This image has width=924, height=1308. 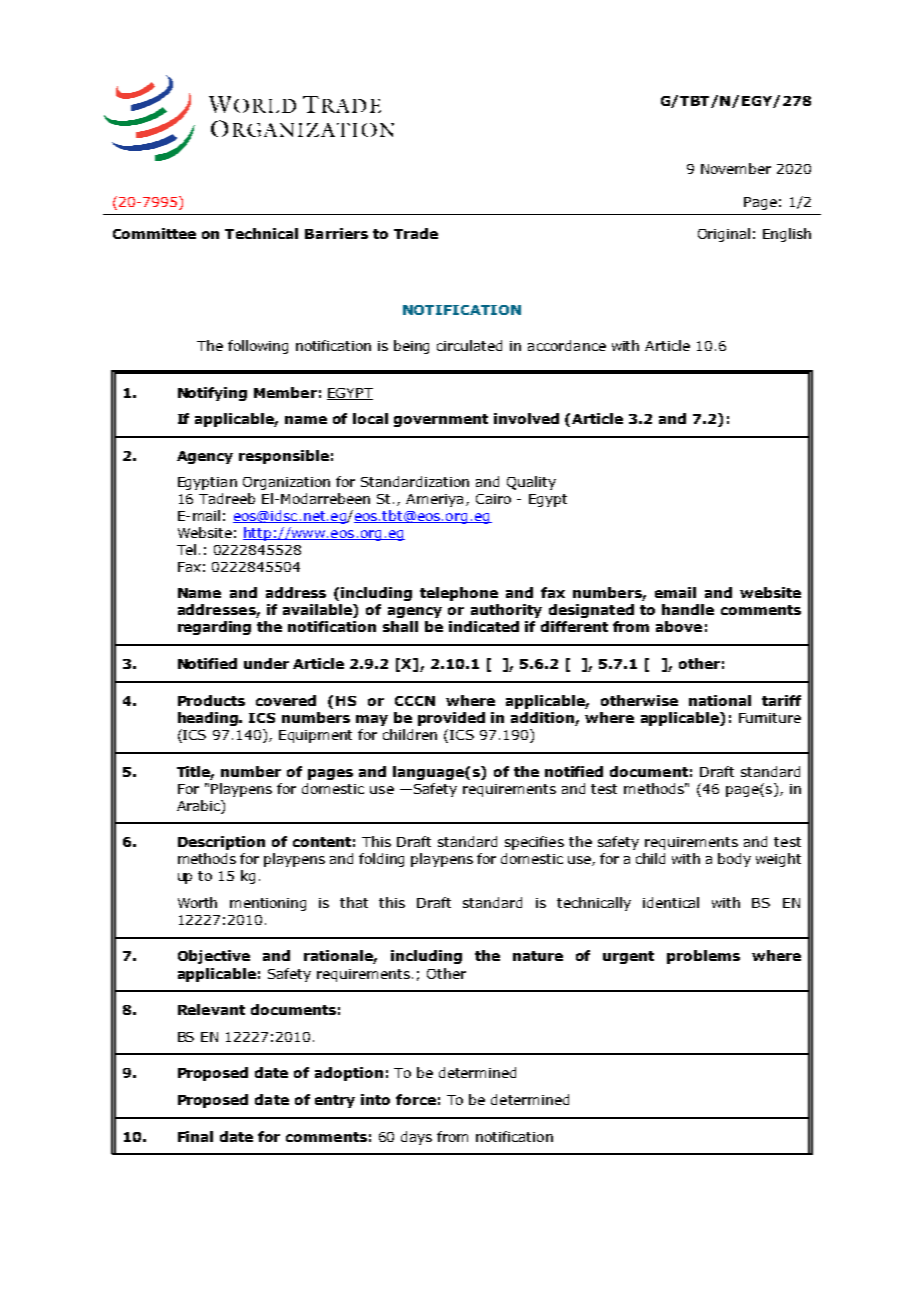 What do you see at coordinates (459, 594) in the image?
I see `telephone` at bounding box center [459, 594].
